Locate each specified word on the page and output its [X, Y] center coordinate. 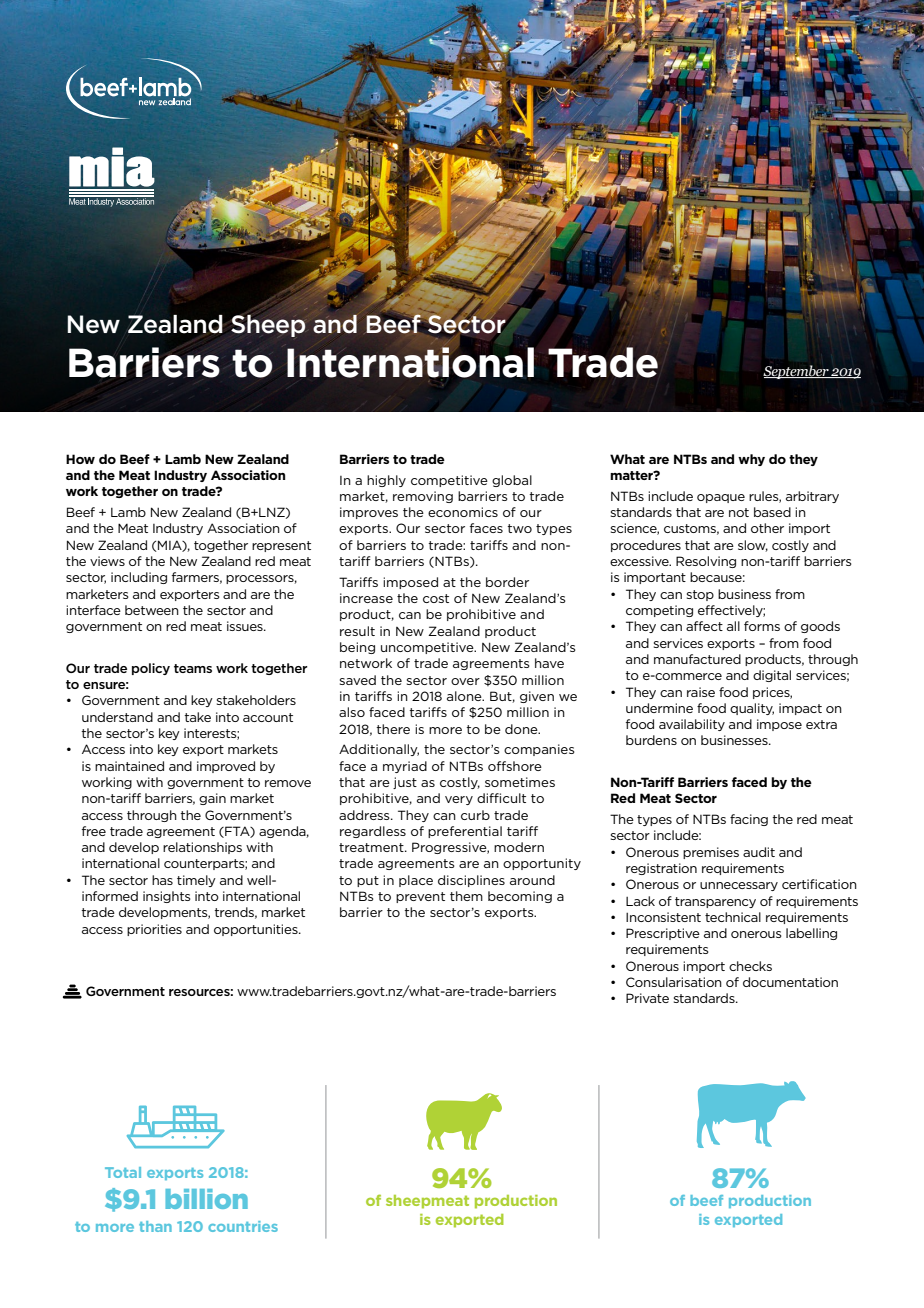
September [797, 372]
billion [206, 1199]
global [512, 481]
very [459, 800]
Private [647, 998]
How [80, 459]
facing [749, 820]
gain [212, 799]
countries [243, 1226]
